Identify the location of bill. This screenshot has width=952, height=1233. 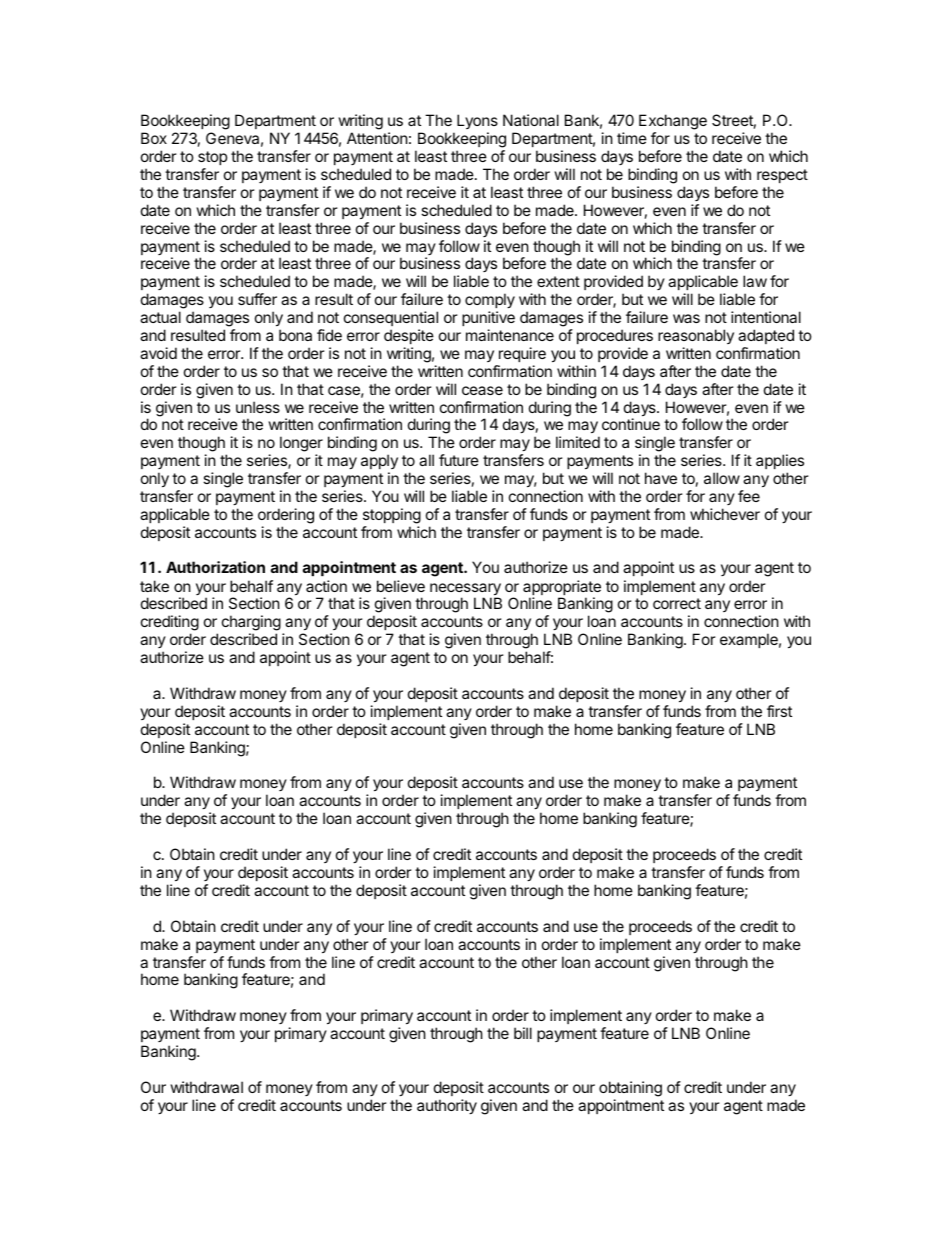
(523, 1033).
